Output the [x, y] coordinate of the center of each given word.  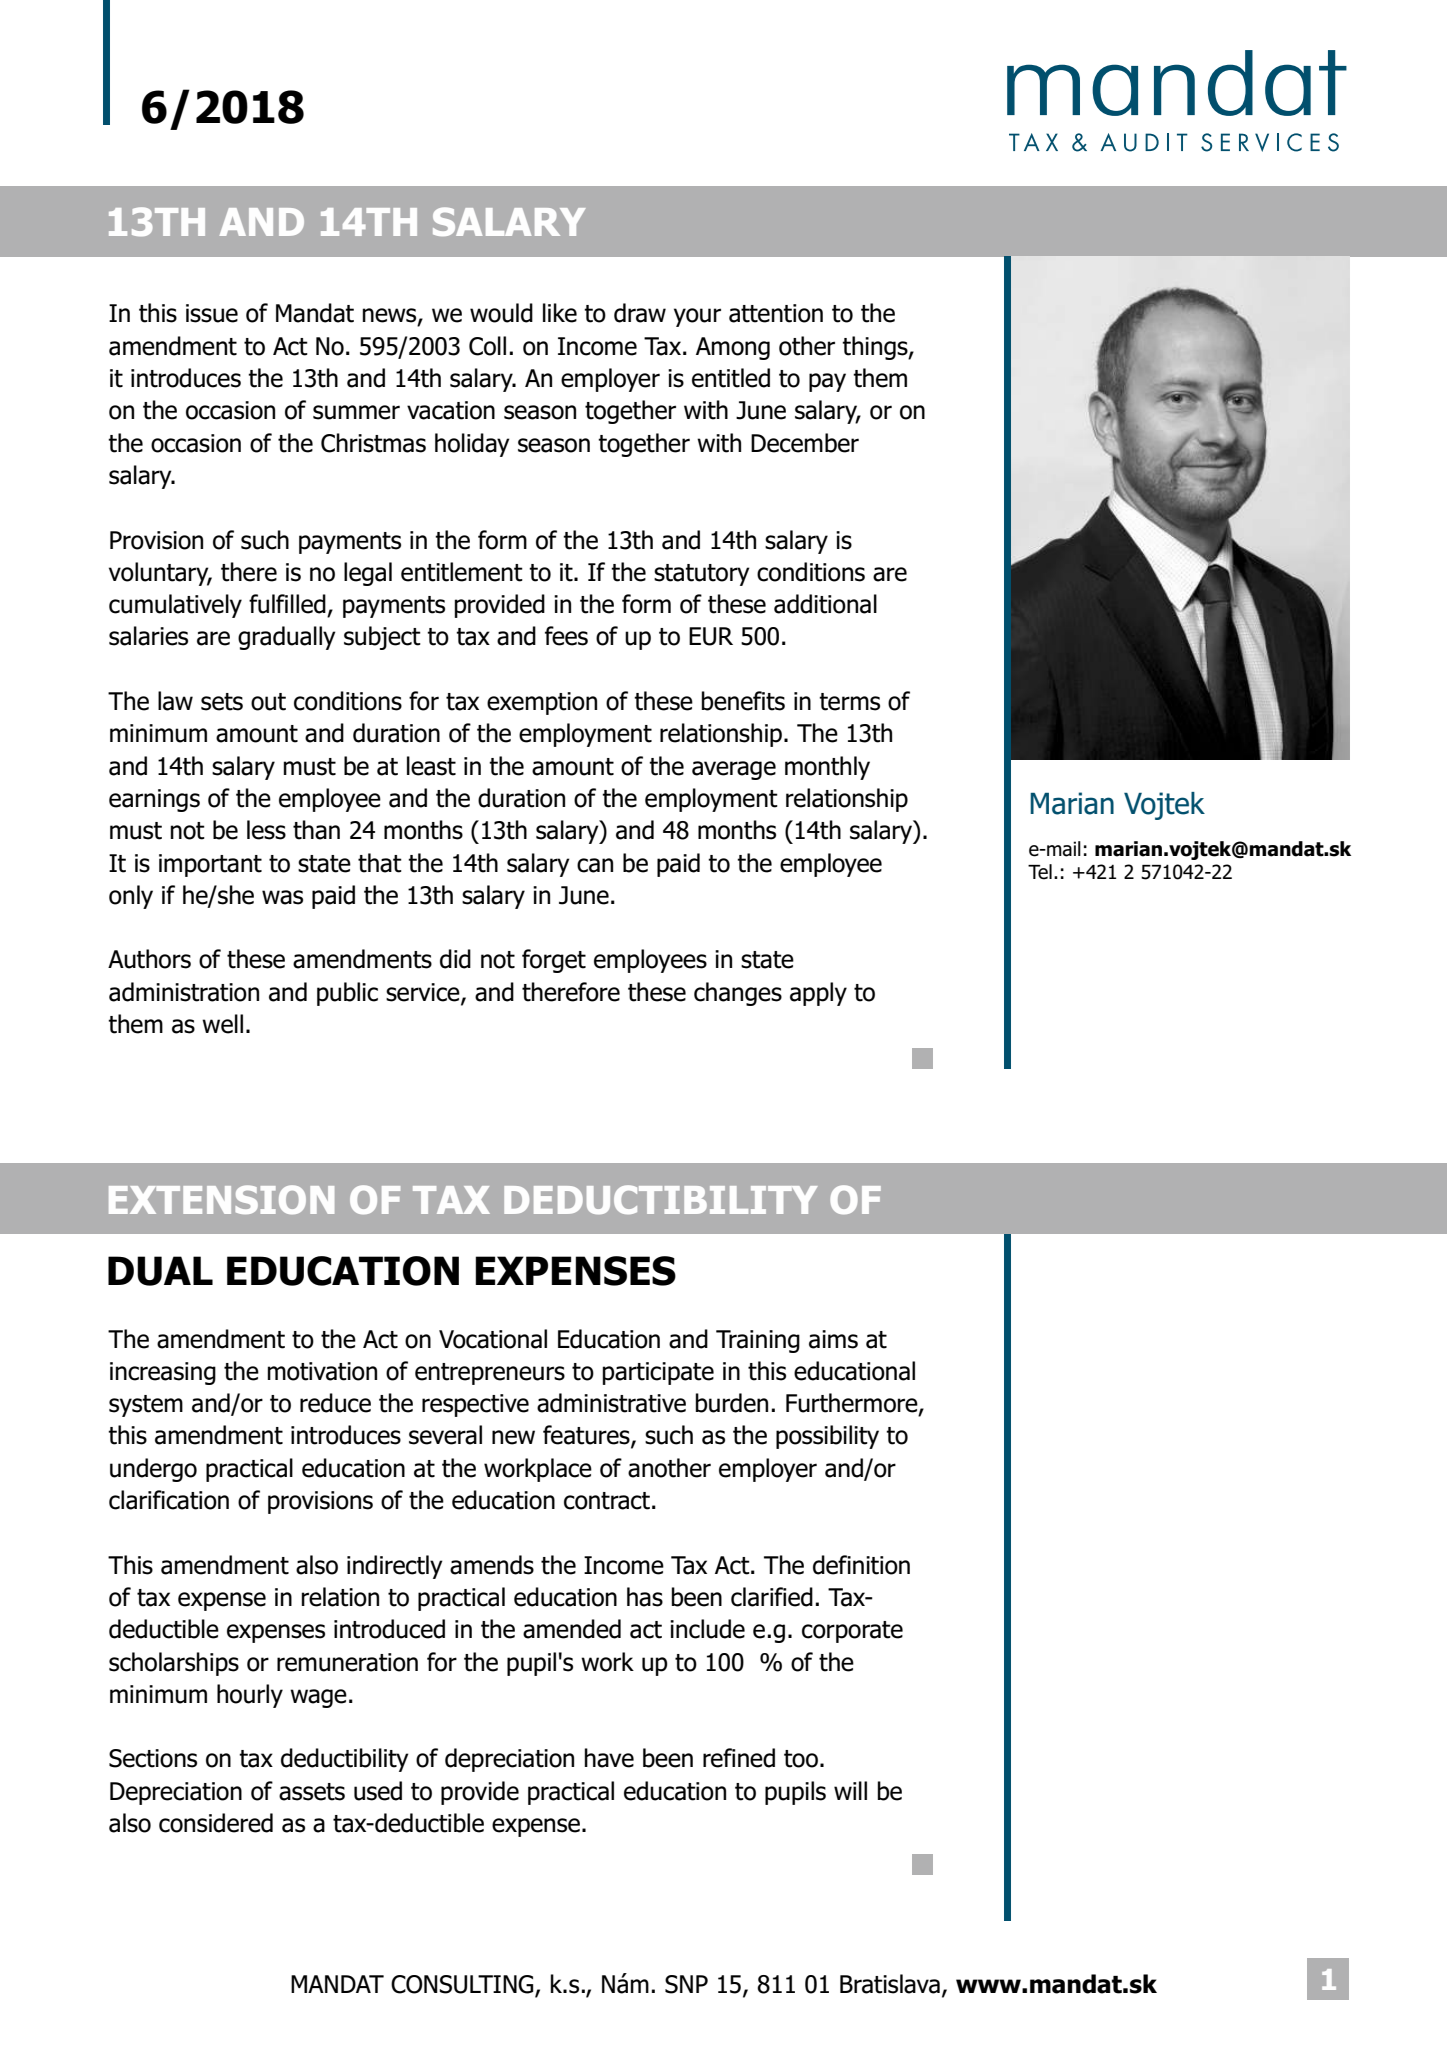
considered [216, 1823]
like [560, 313]
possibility [827, 1437]
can [595, 865]
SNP [686, 1984]
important [210, 865]
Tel [1040, 872]
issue [212, 313]
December [805, 443]
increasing [163, 1373]
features [587, 1436]
